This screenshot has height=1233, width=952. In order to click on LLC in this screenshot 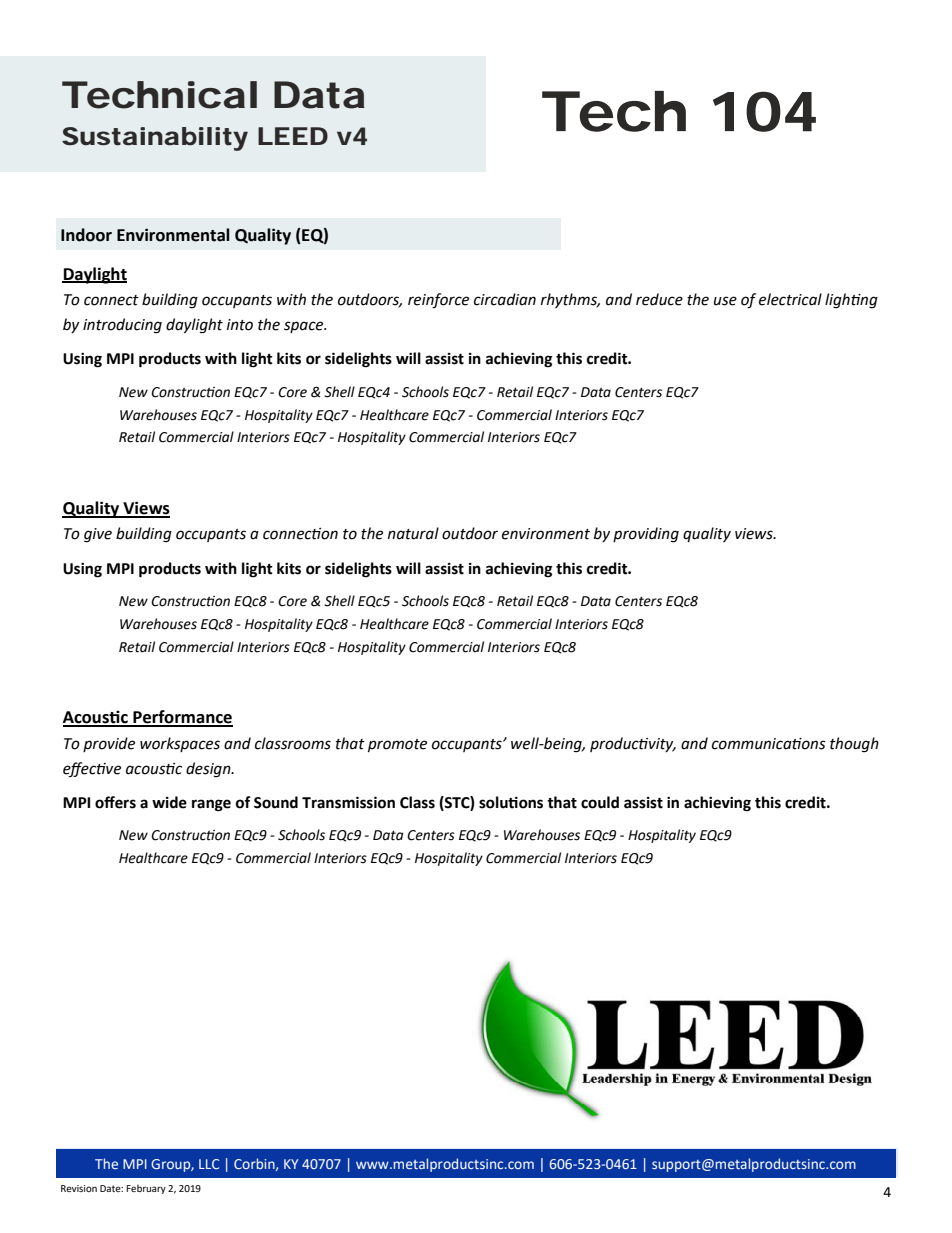, I will do `click(209, 1164)`.
